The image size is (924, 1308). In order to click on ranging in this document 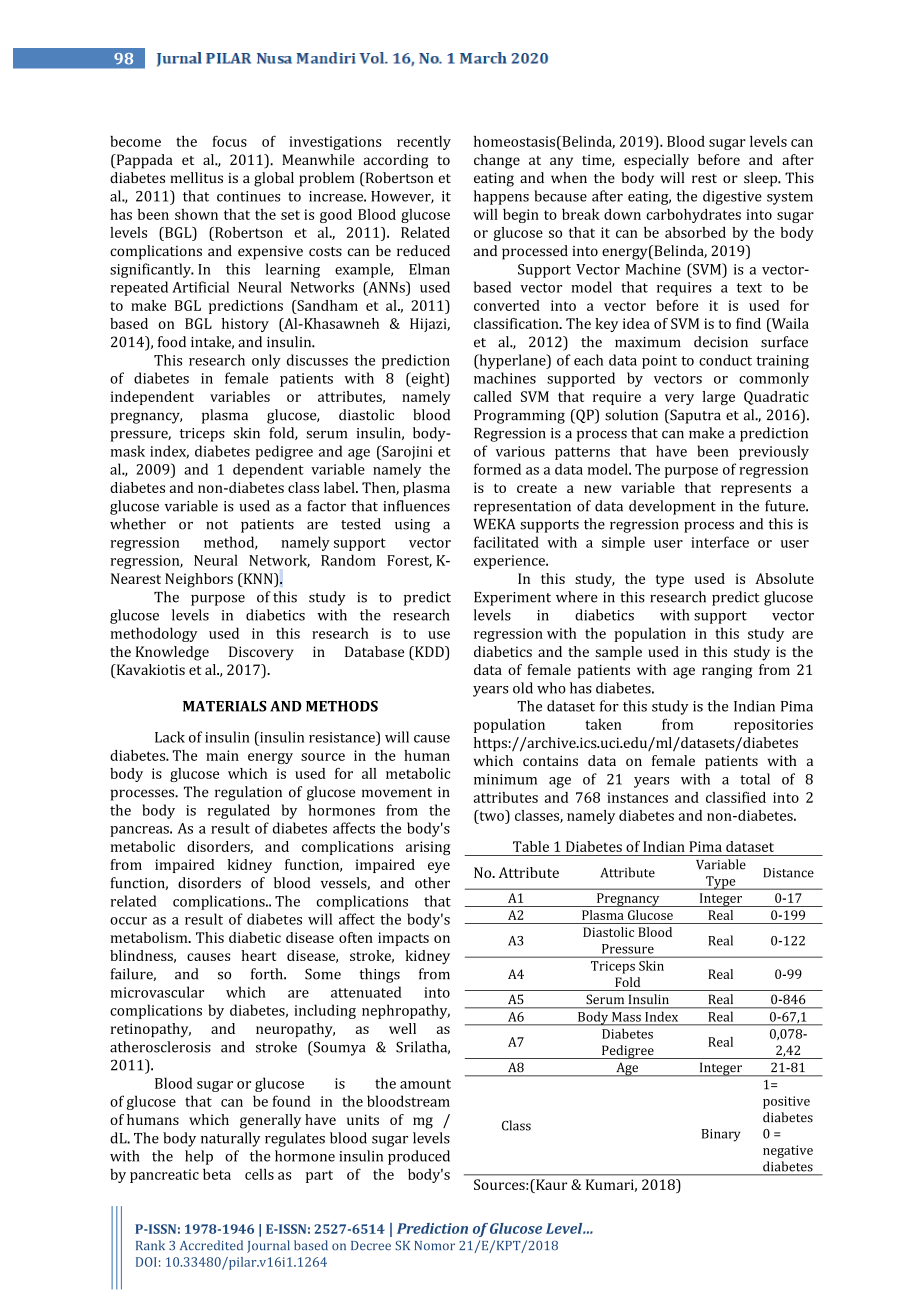, I will do `click(727, 671)`.
